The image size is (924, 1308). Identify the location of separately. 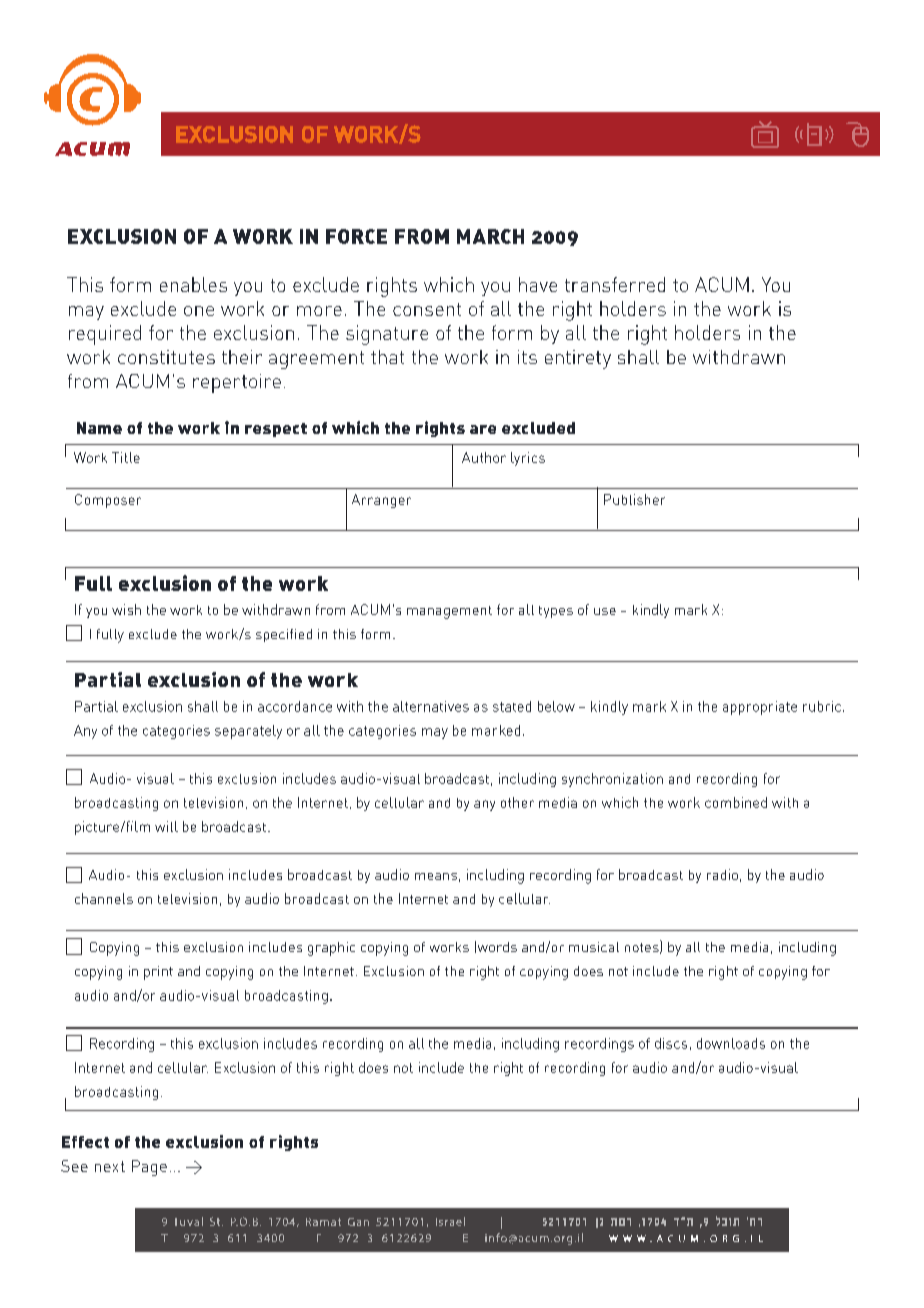
(248, 732).
